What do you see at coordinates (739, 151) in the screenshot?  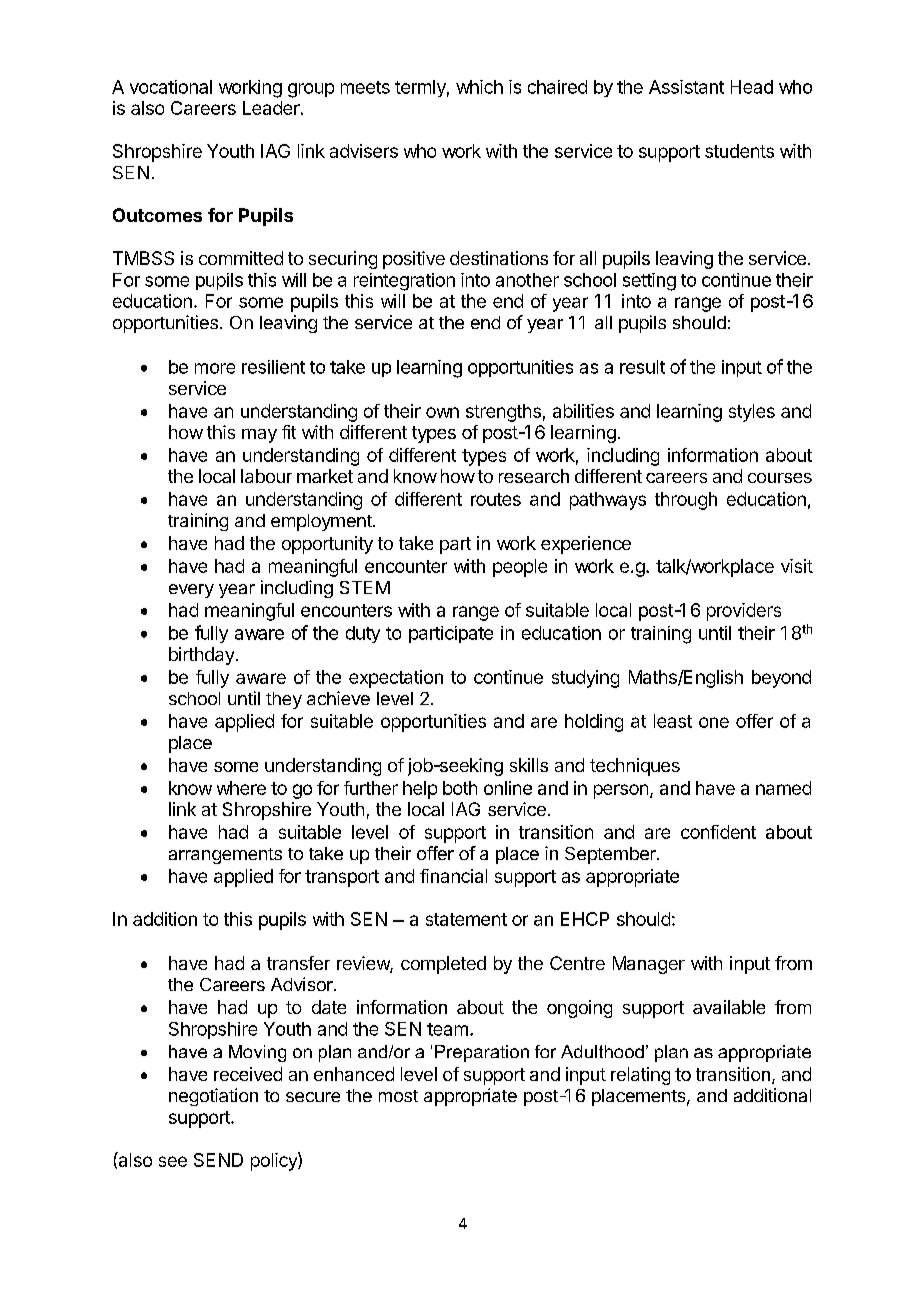 I see `students` at bounding box center [739, 151].
